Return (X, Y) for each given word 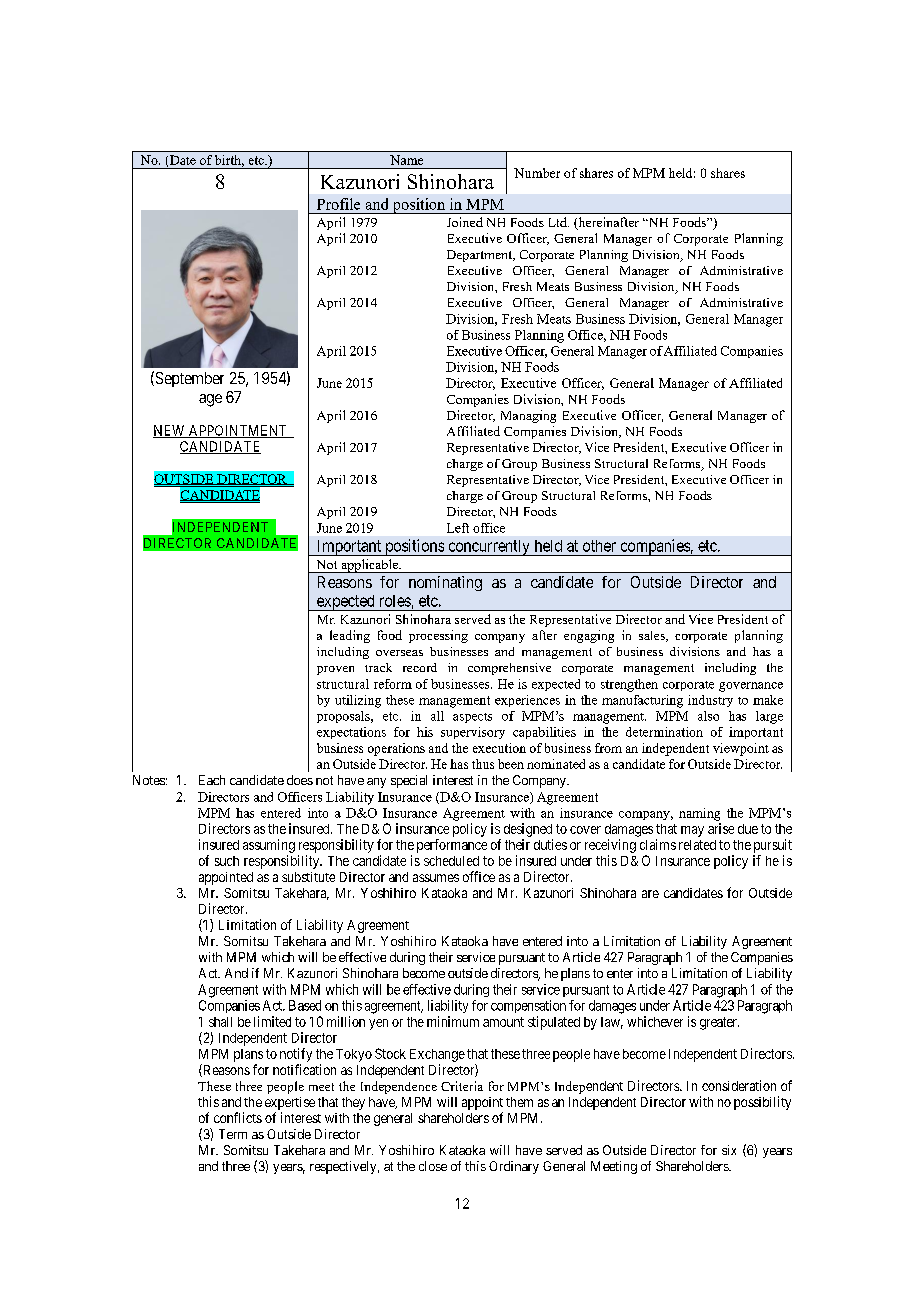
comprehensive (509, 669)
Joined (465, 222)
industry (710, 701)
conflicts (238, 1117)
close (433, 1166)
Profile (338, 204)
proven (335, 670)
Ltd (559, 222)
